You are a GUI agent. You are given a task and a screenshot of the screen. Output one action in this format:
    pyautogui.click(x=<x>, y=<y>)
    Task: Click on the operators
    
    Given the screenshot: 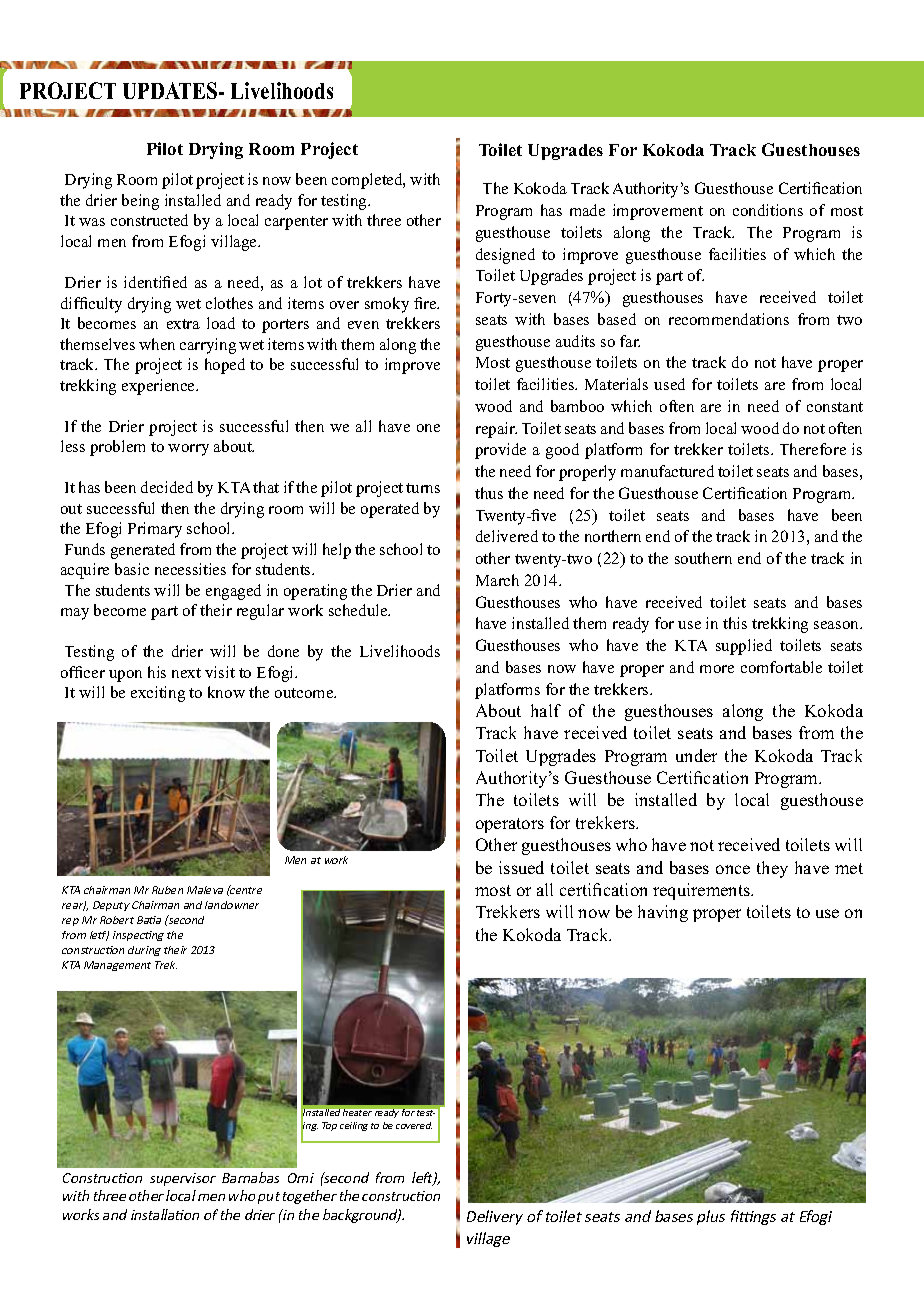 What is the action you would take?
    pyautogui.click(x=510, y=825)
